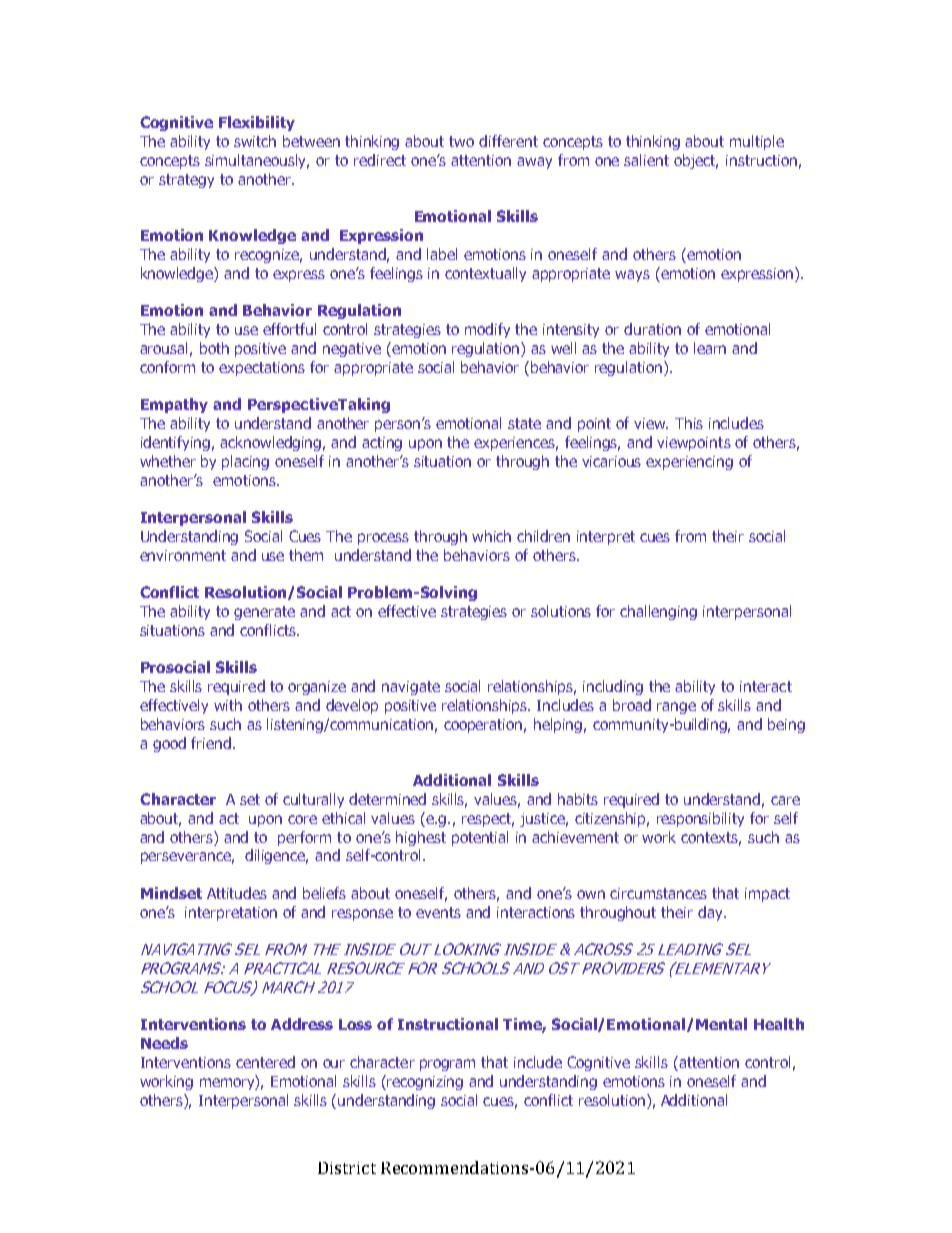 This screenshot has height=1233, width=952. What do you see at coordinates (264, 613) in the screenshot?
I see `generate` at bounding box center [264, 613].
